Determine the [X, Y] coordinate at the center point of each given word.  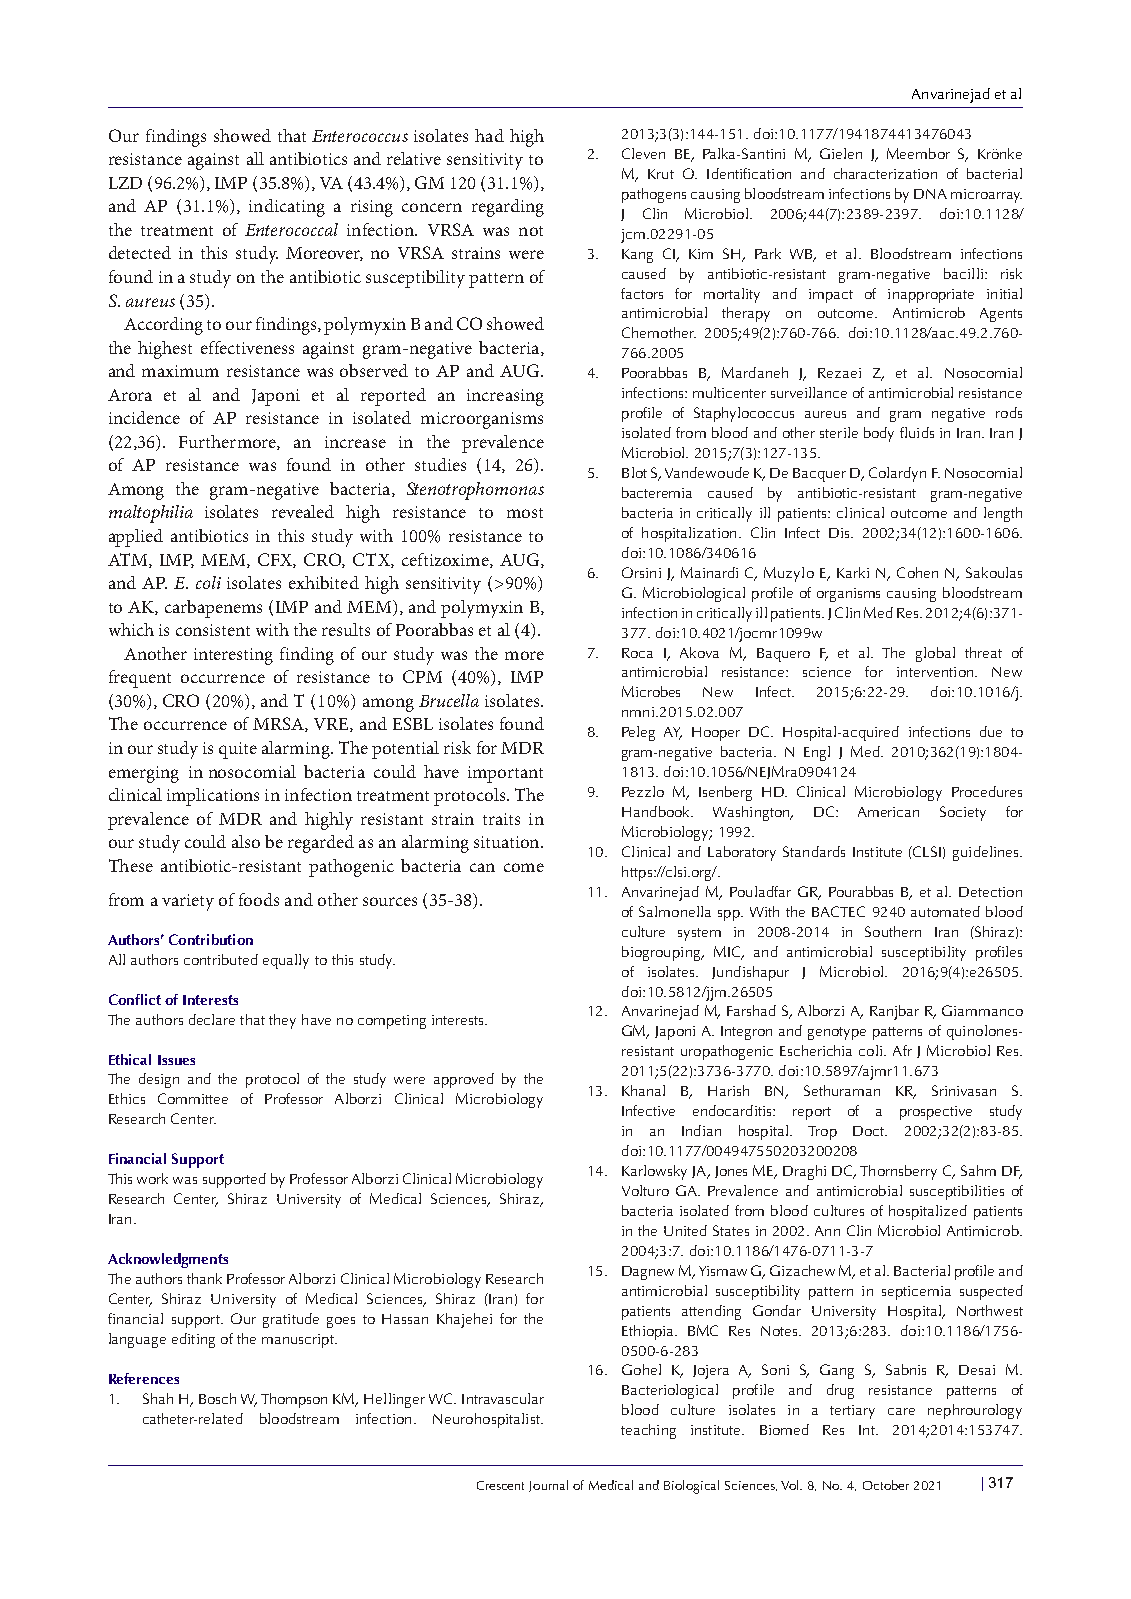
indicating [287, 208]
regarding [508, 208]
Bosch [217, 1398]
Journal [548, 1486]
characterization [885, 173]
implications [213, 797]
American [888, 812]
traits [501, 819]
